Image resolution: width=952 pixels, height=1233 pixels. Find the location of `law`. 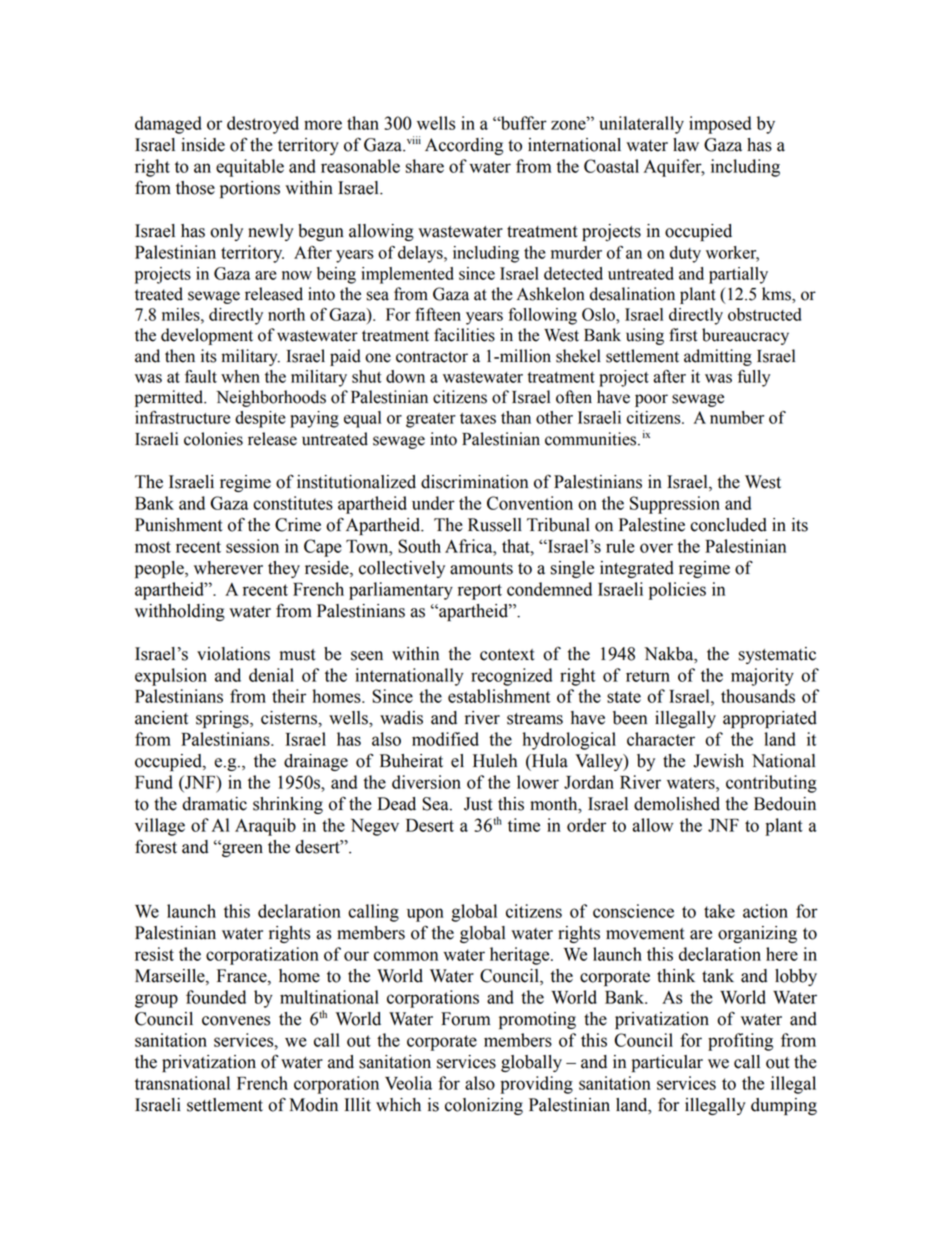

law is located at coordinates (686, 145).
